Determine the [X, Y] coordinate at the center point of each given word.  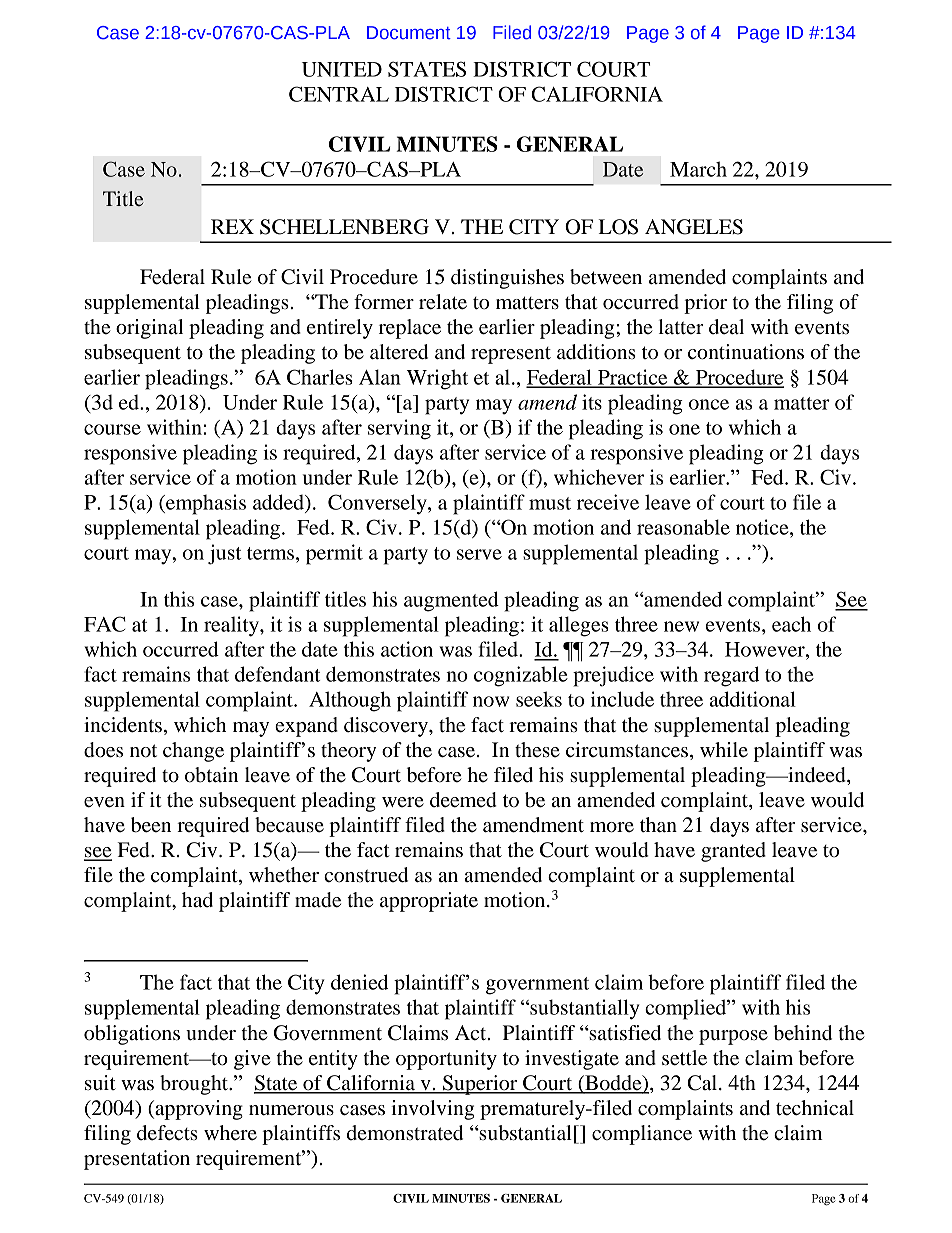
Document [409, 33]
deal [726, 327]
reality [232, 626]
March [698, 169]
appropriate [429, 902]
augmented [451, 601]
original [149, 329]
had [197, 900]
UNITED [342, 69]
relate [443, 302]
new [681, 626]
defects [167, 1133]
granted [733, 852]
